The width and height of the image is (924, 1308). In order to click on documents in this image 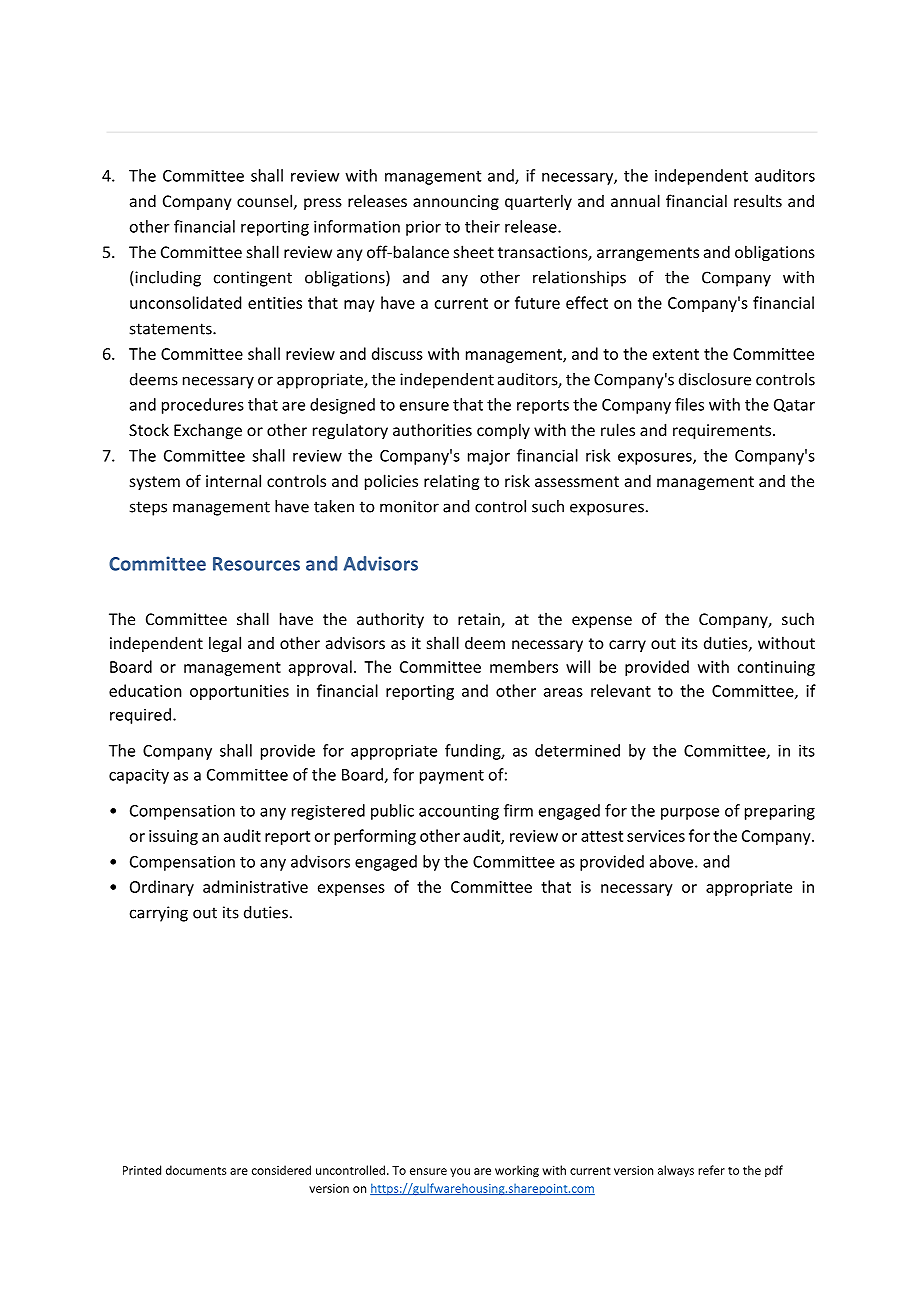, I will do `click(196, 1170)`.
